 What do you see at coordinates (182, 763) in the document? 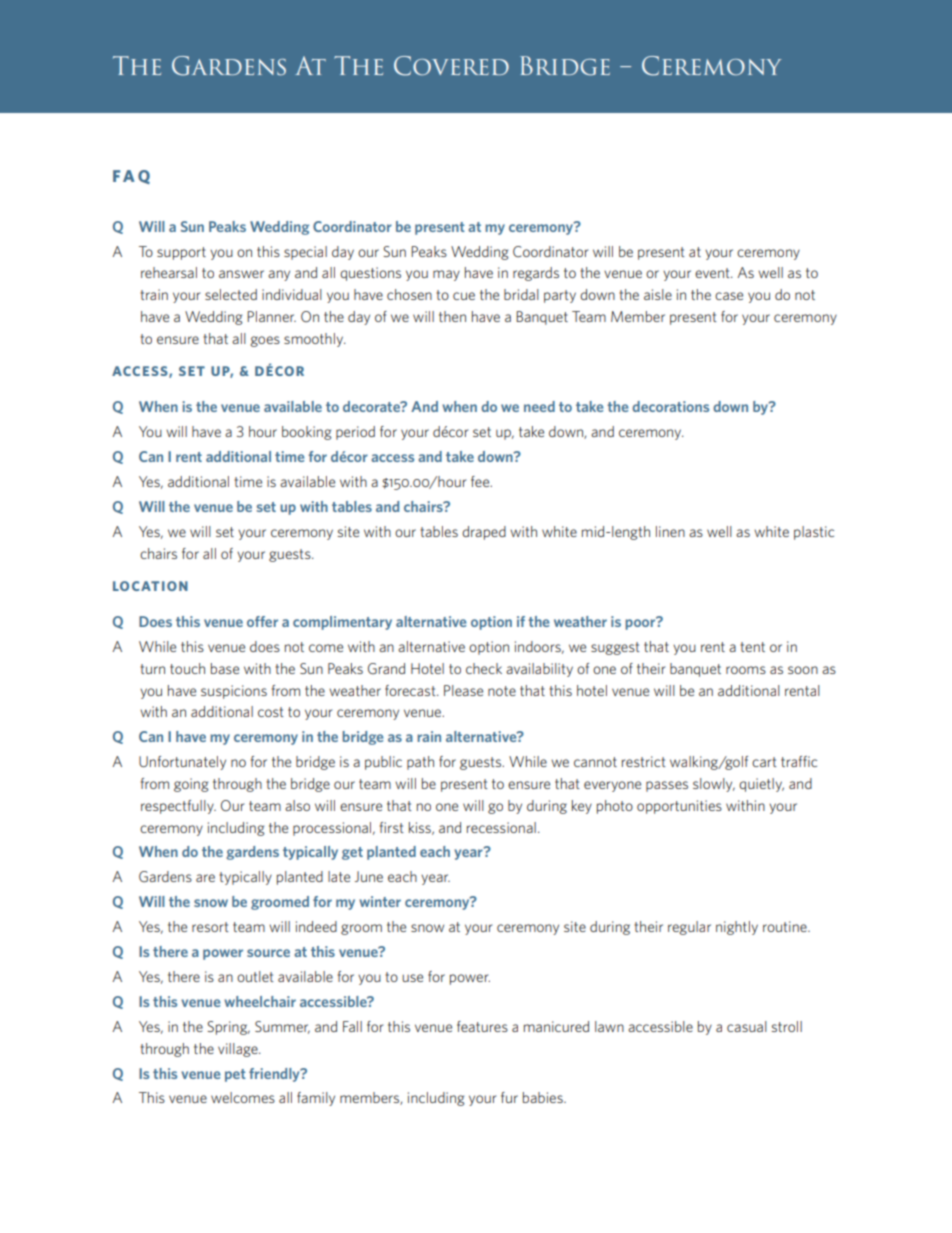
I see `Unfortunately` at bounding box center [182, 763].
